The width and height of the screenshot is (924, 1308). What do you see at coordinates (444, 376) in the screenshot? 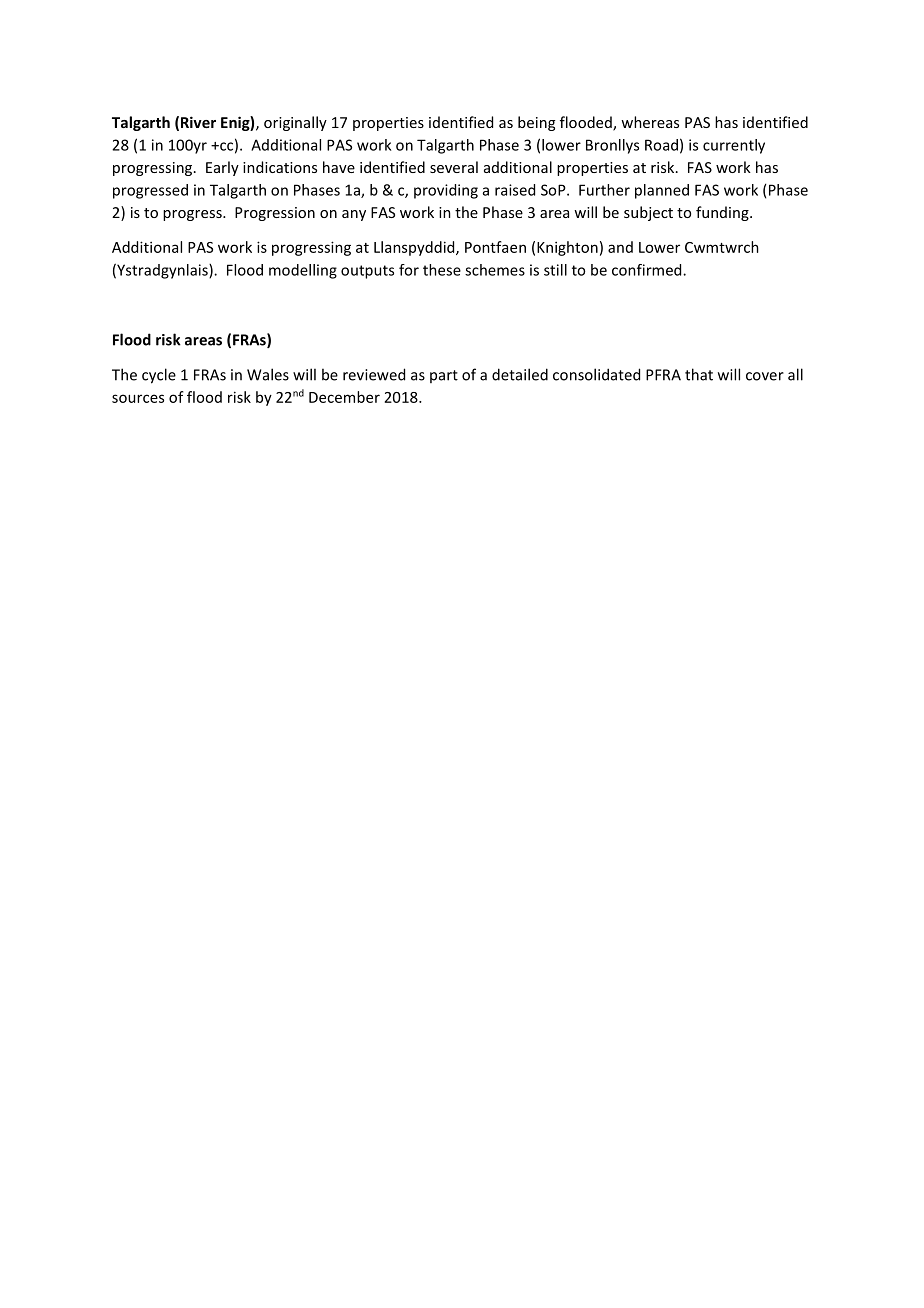
I see `part` at bounding box center [444, 376].
